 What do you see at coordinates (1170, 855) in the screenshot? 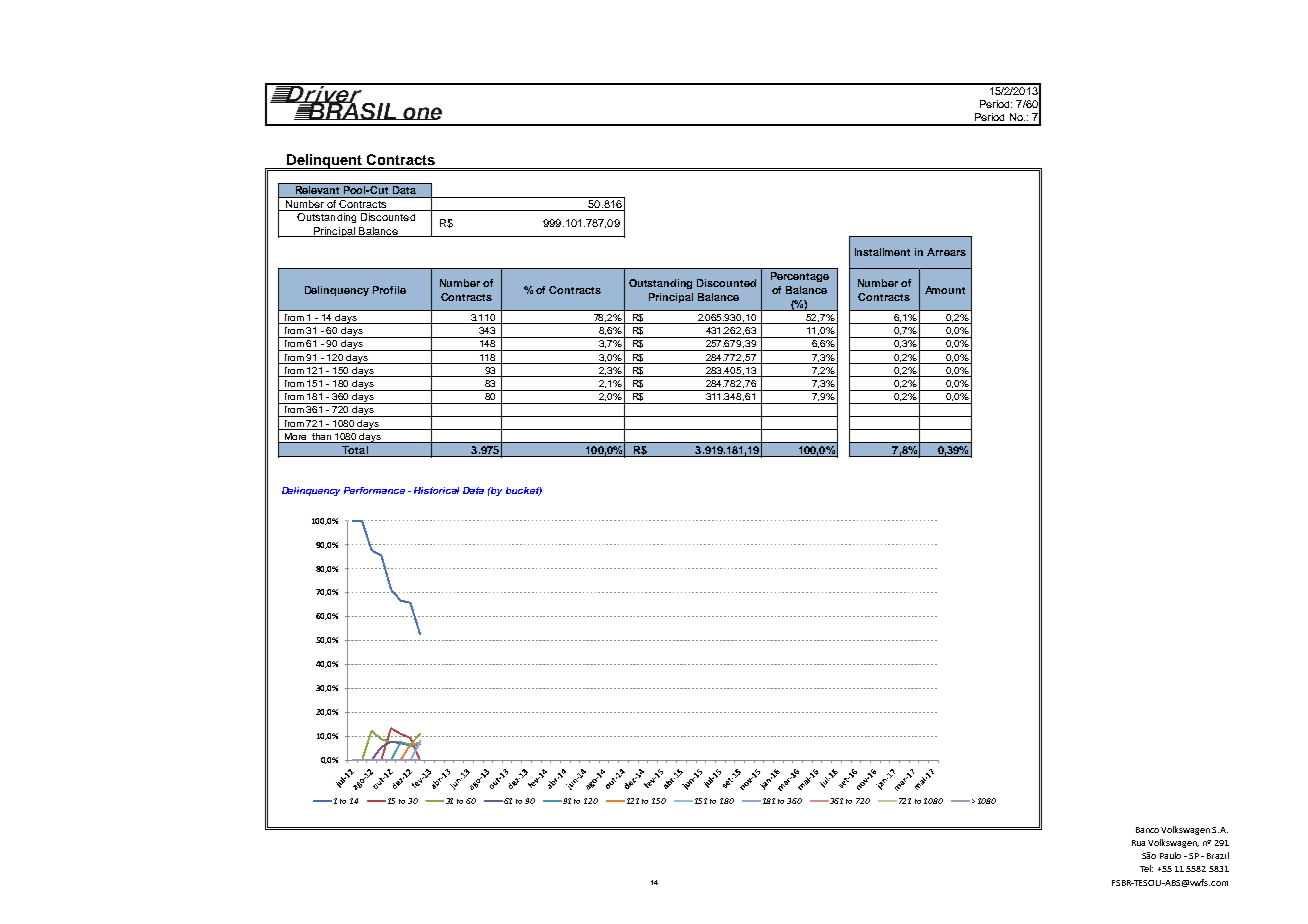
I see `Paulo` at bounding box center [1170, 855].
